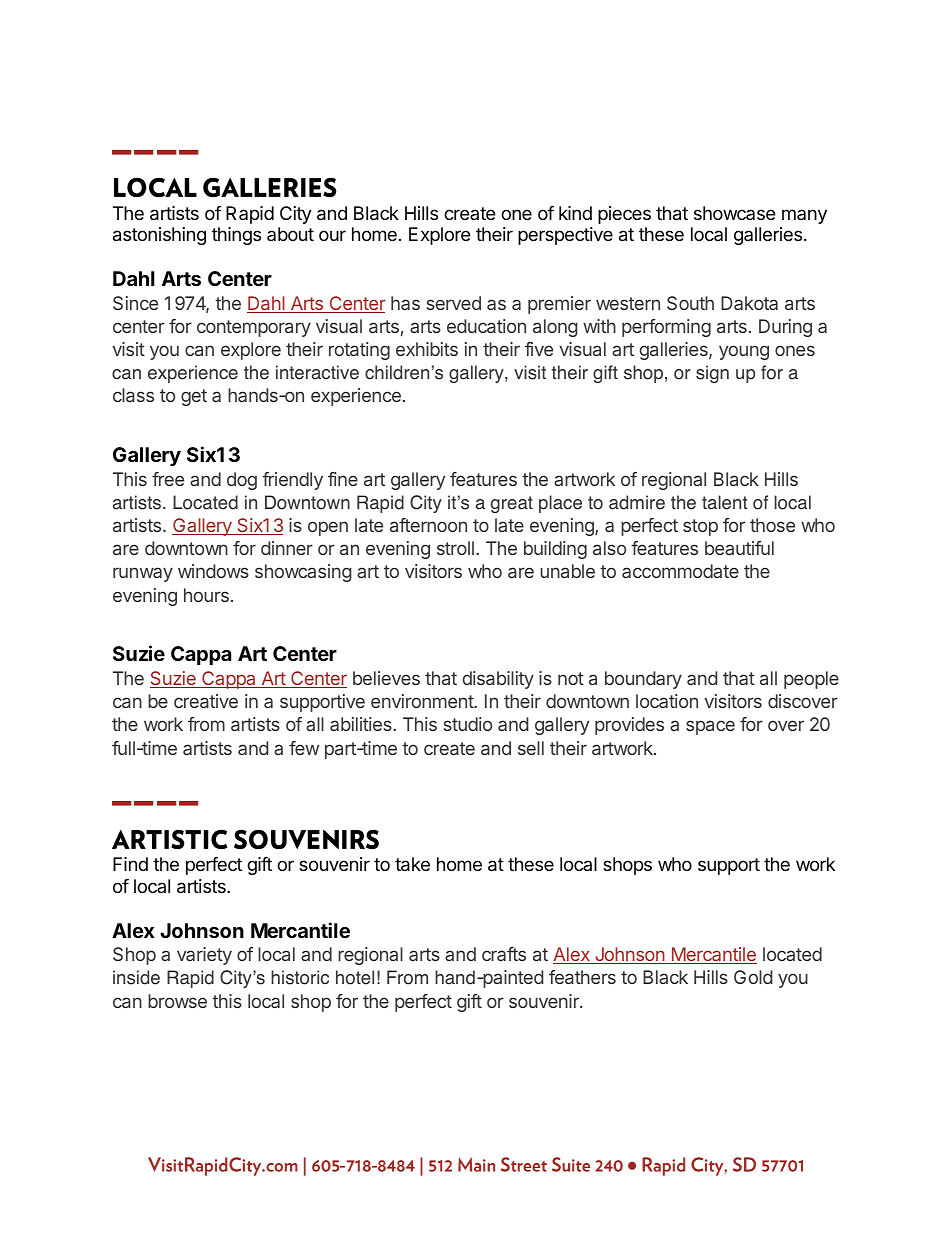 The image size is (952, 1233). Describe the element at coordinates (204, 956) in the screenshot. I see `variety` at that location.
